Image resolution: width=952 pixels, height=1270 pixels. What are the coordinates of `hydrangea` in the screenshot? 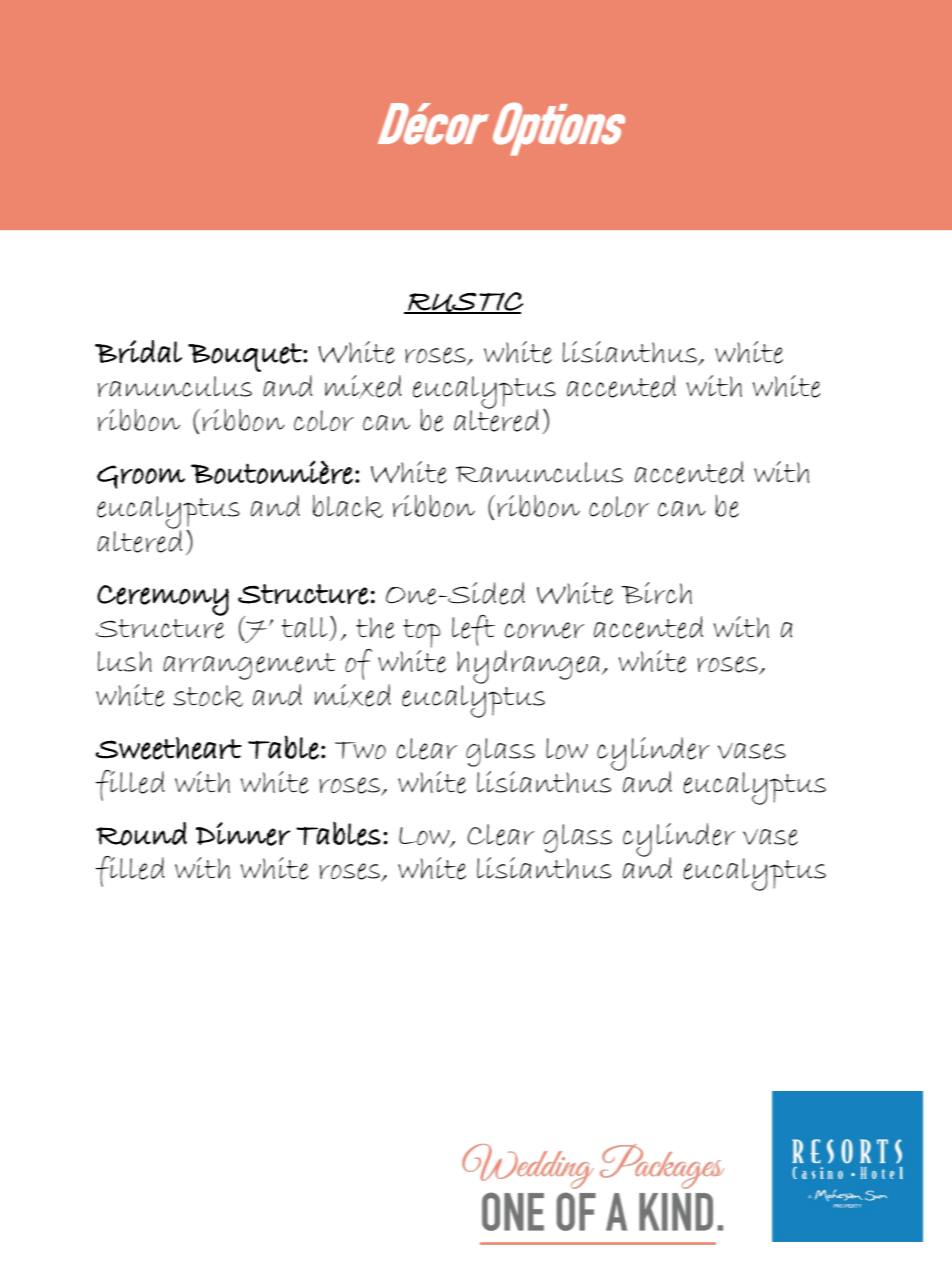 It's located at (528, 668).
